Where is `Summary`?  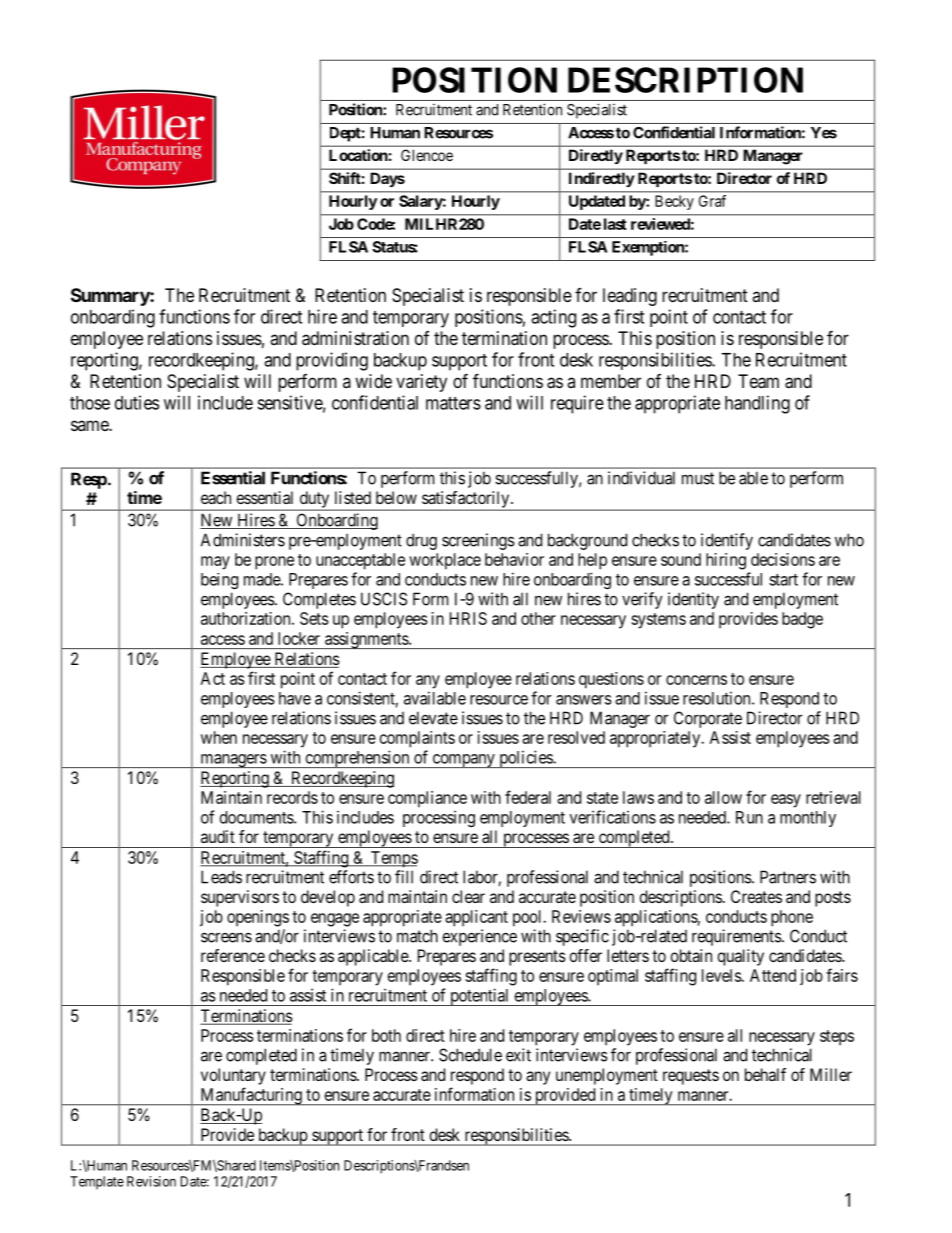
Summary is located at coordinates (111, 297).
